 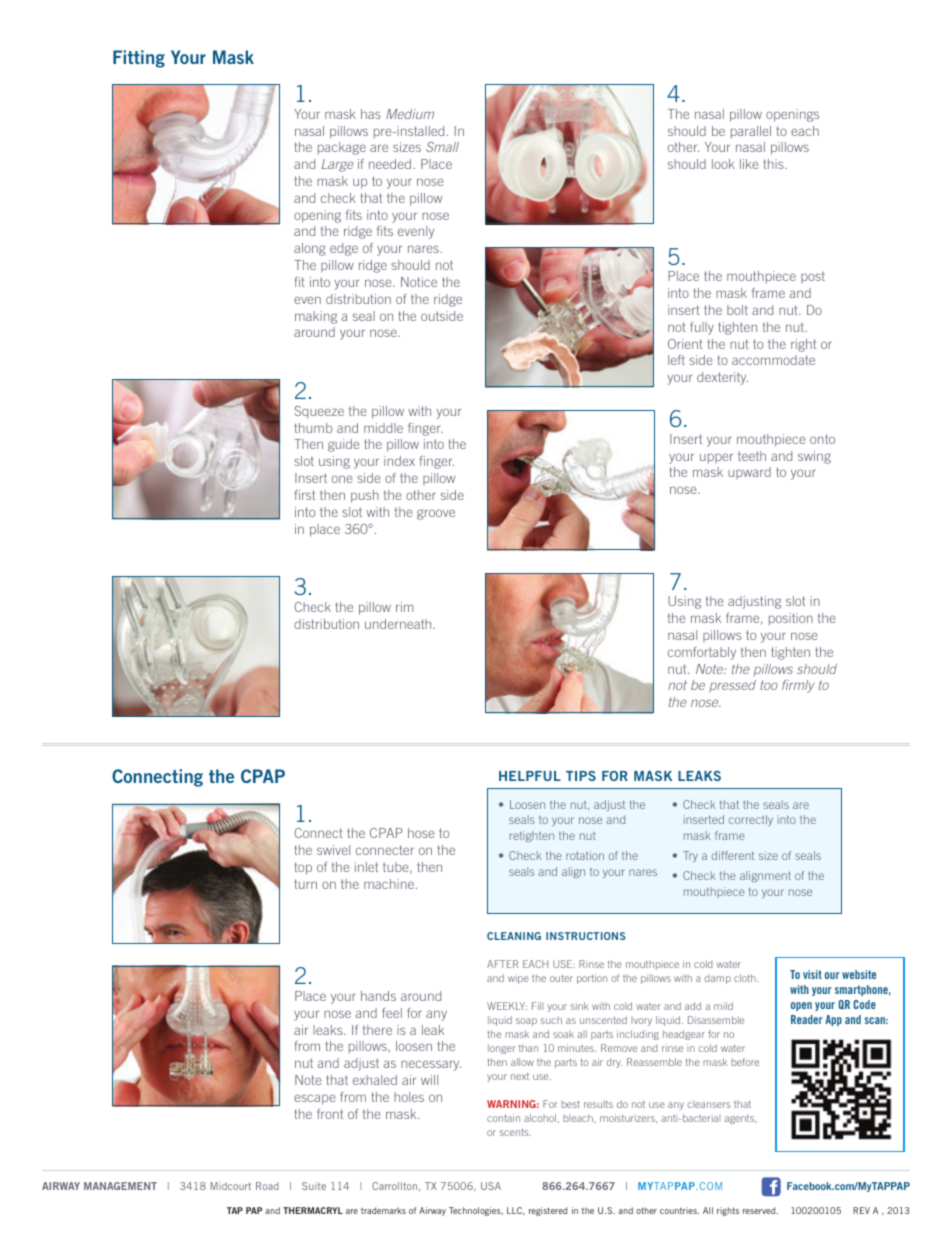 I want to click on making, so click(x=316, y=317).
